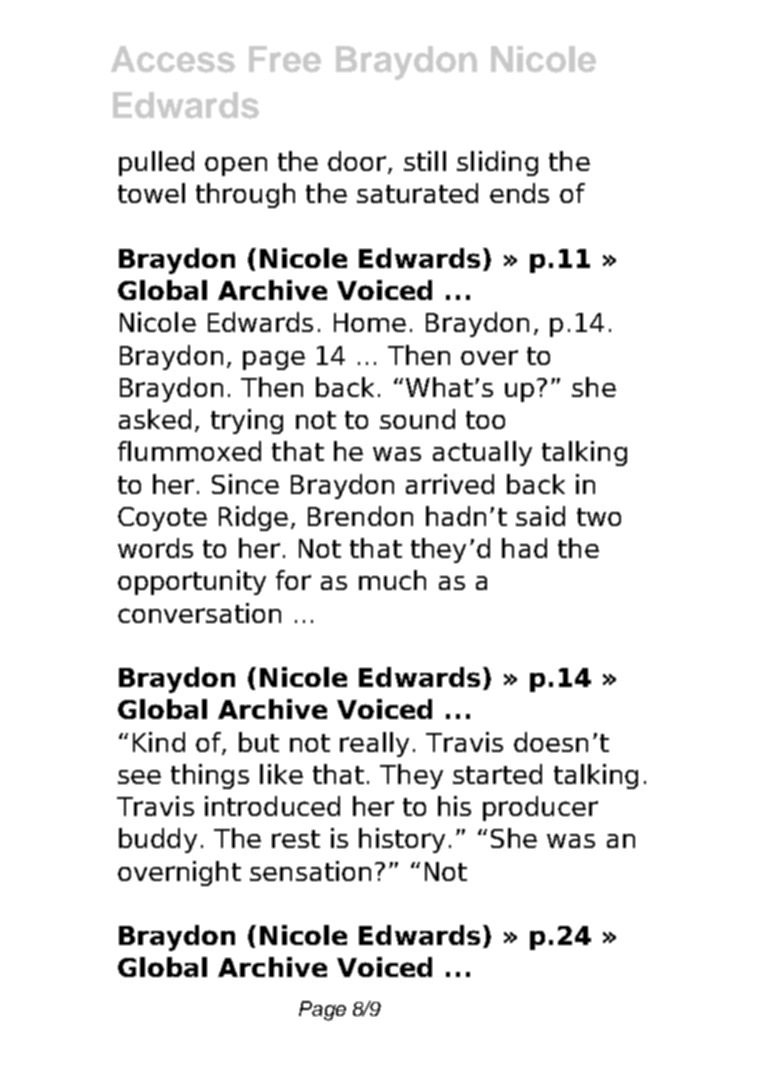  What do you see at coordinates (540, 516) in the screenshot?
I see `said` at bounding box center [540, 516].
